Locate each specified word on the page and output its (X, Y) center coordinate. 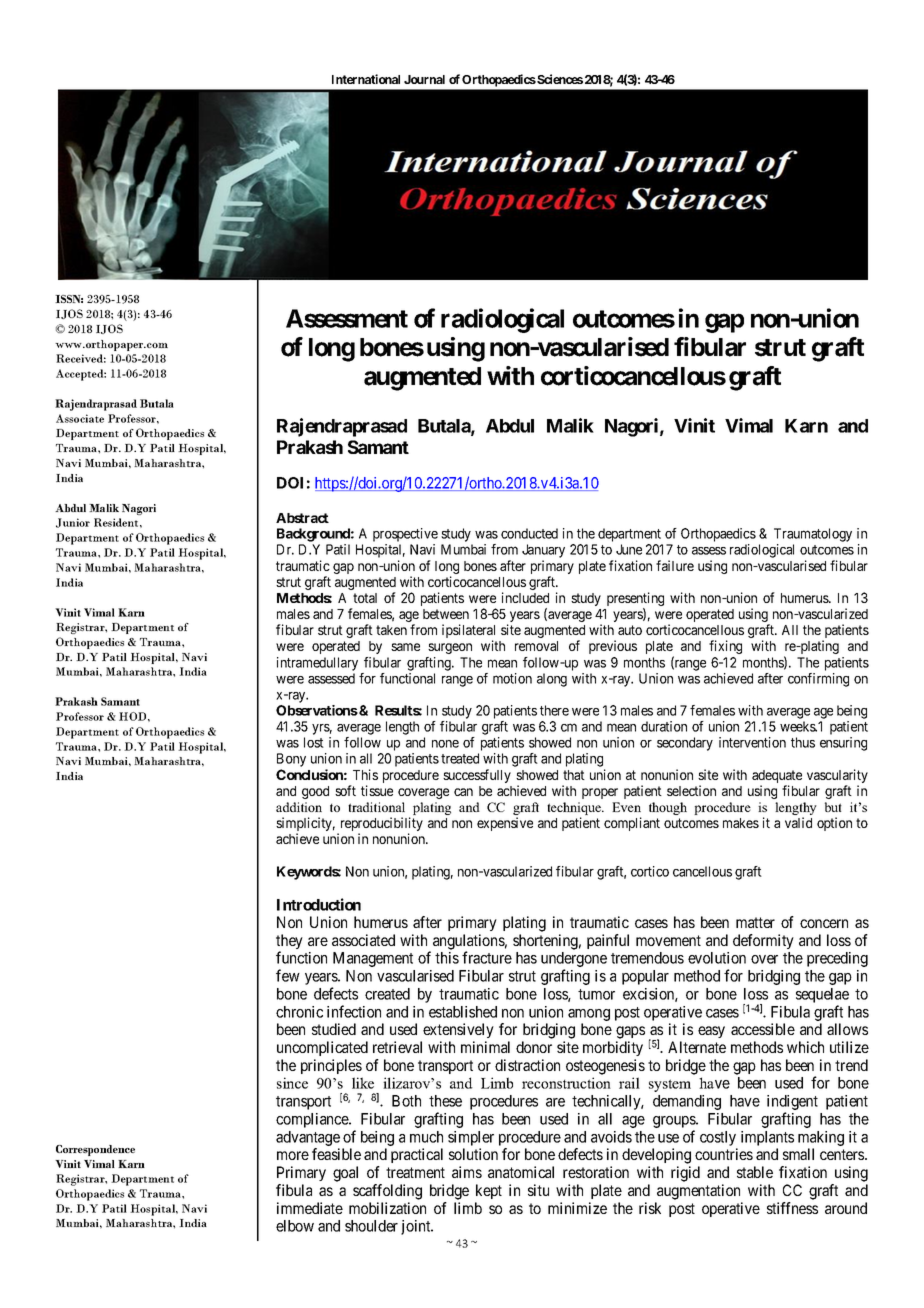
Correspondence (95, 1150)
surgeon (450, 648)
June (629, 549)
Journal (424, 79)
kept (489, 1191)
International (366, 79)
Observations (317, 710)
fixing (725, 647)
